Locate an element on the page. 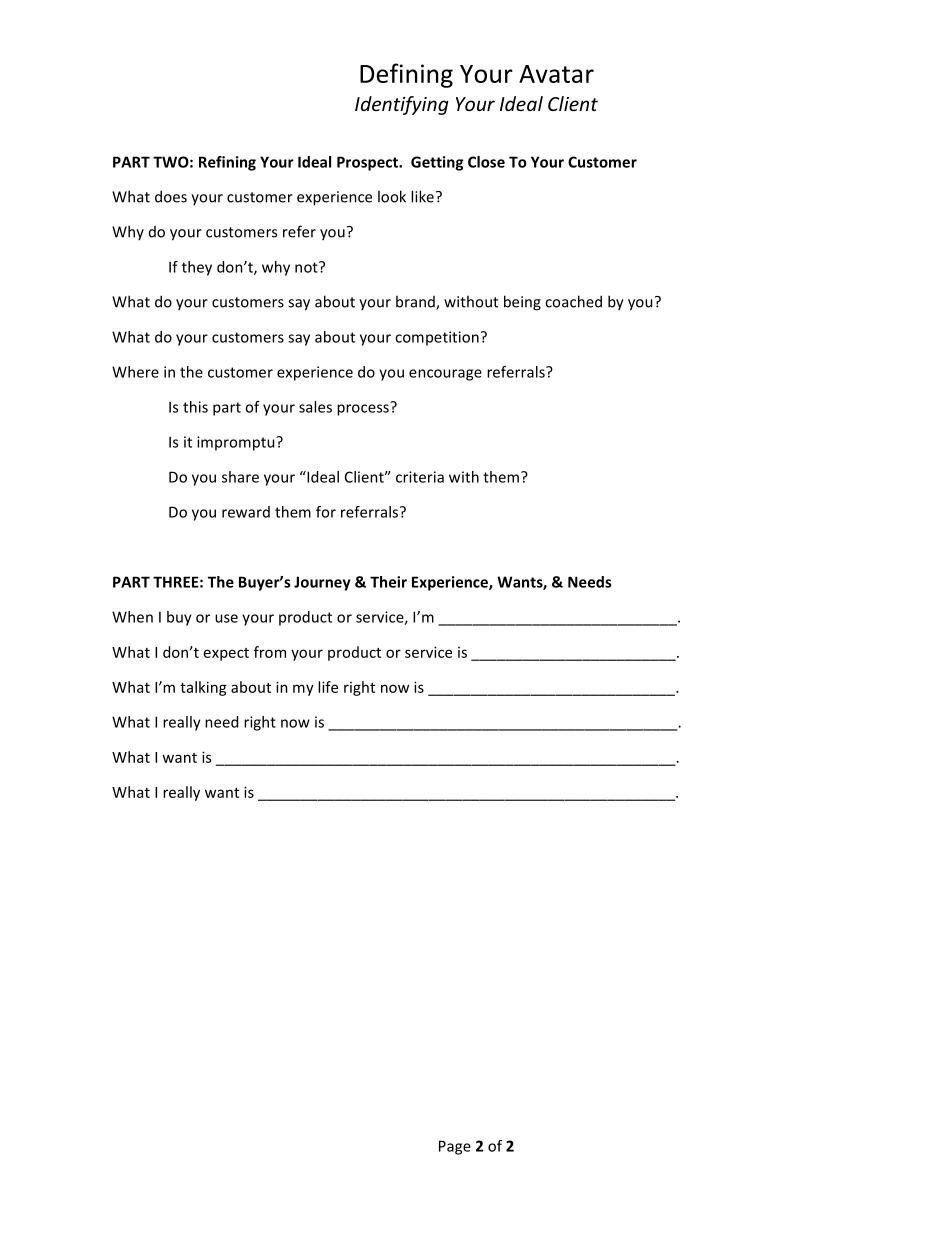  process is located at coordinates (364, 409).
